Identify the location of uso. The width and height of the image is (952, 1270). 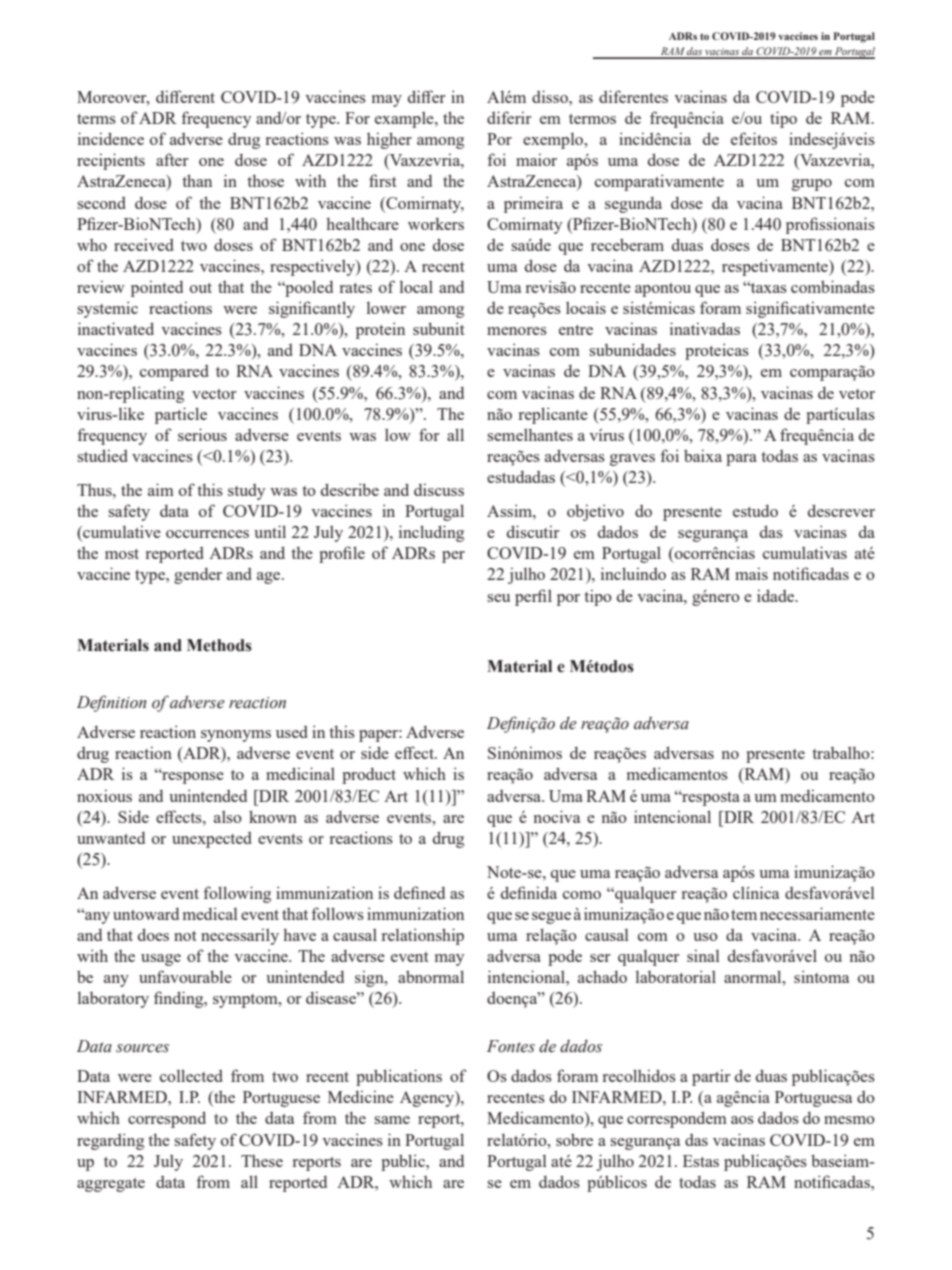
(705, 937).
